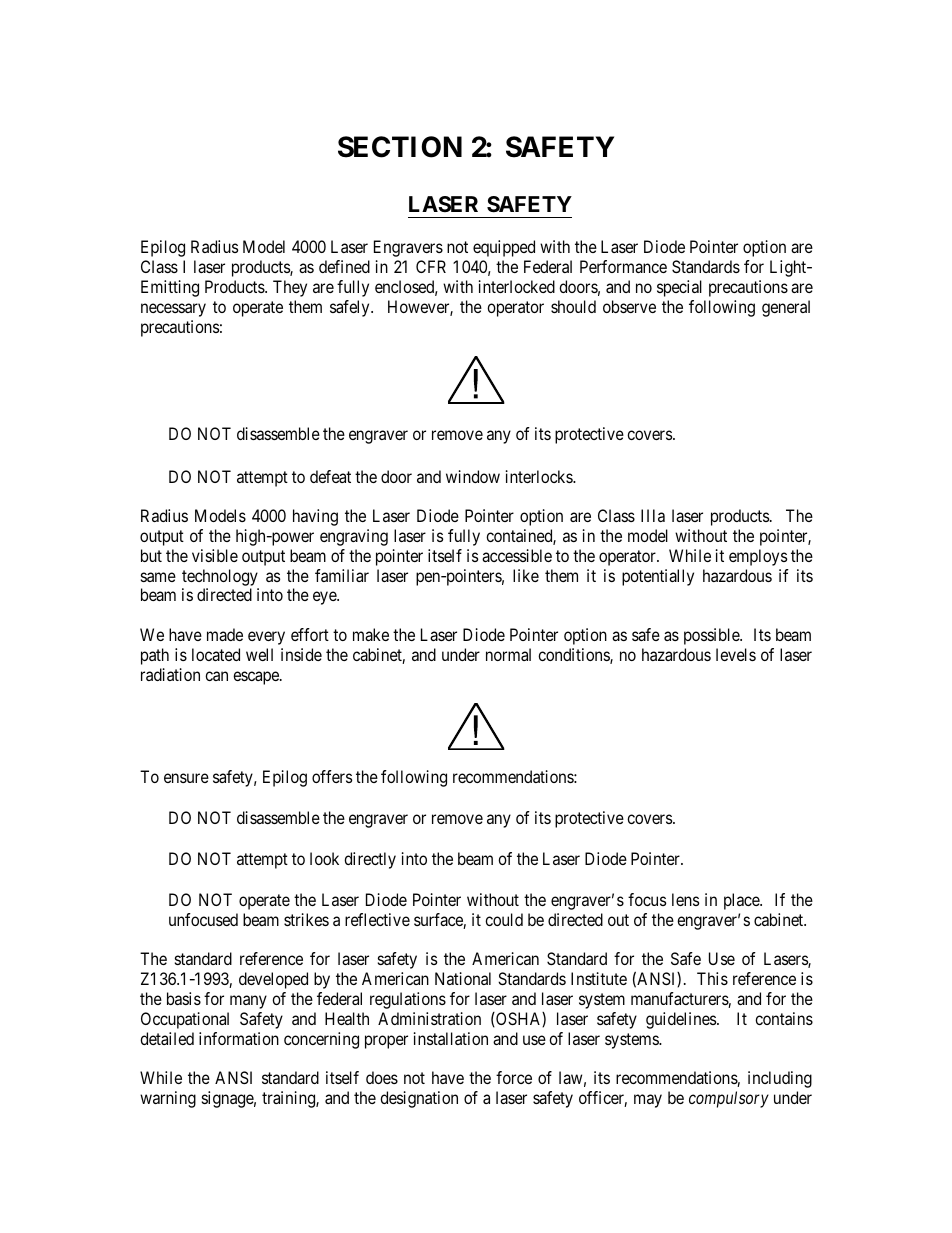  I want to click on directly, so click(370, 860).
